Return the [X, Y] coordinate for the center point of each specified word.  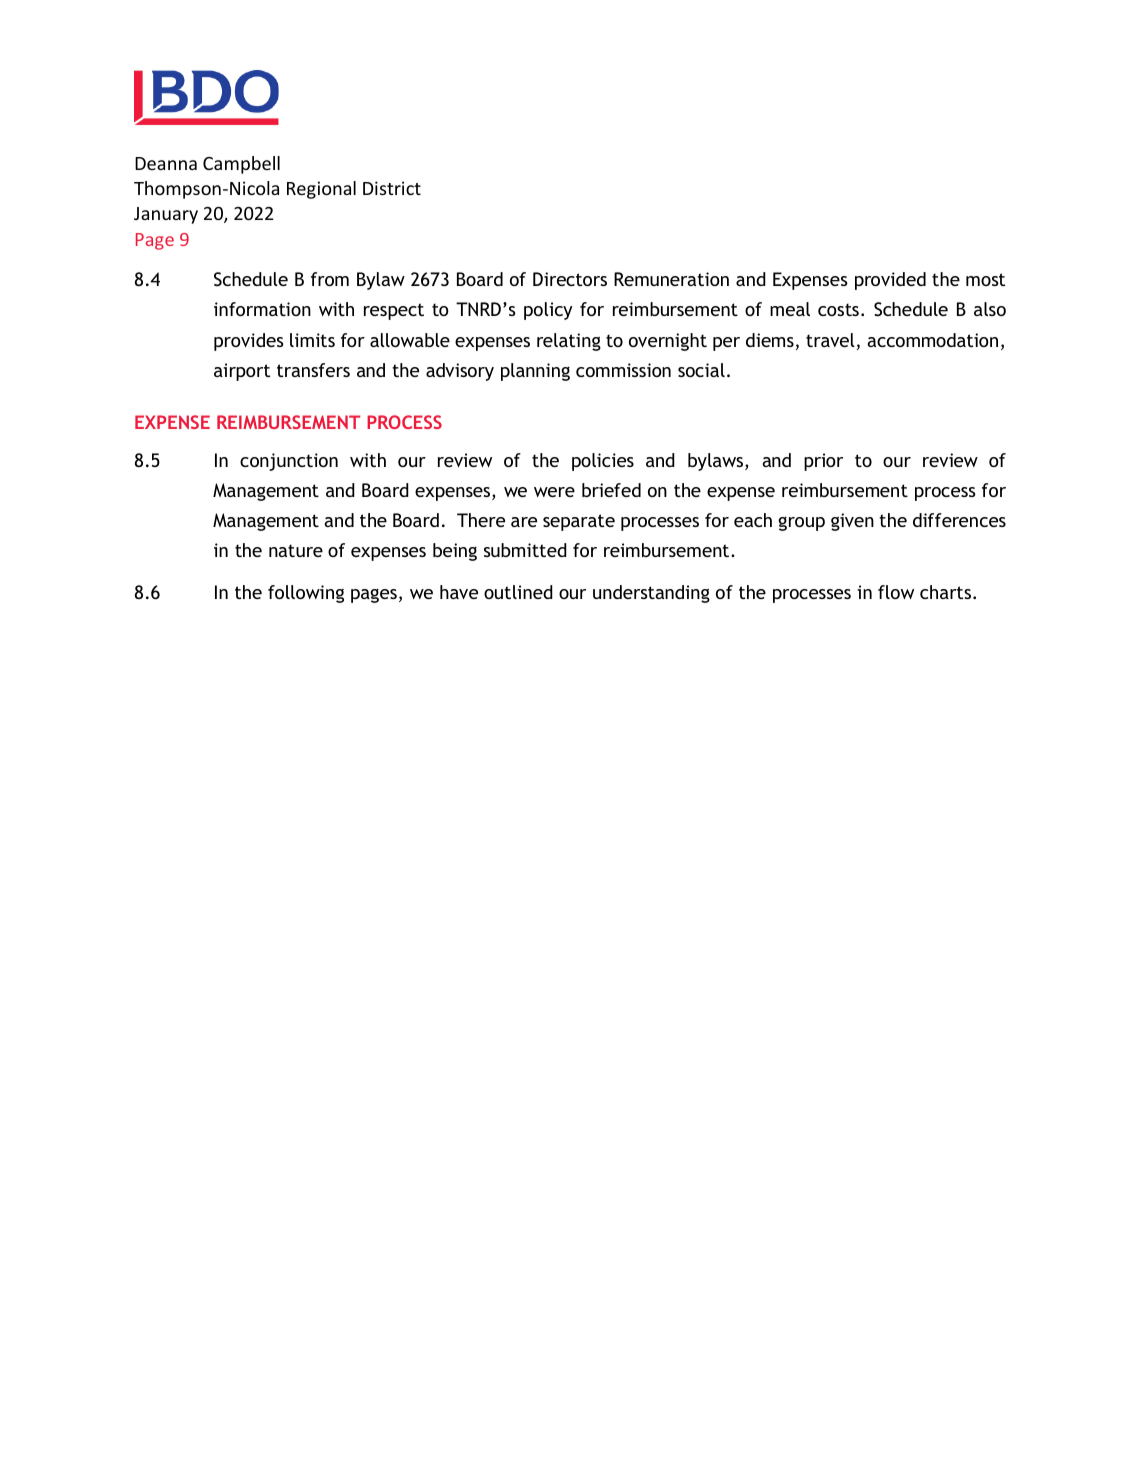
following [306, 594]
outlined [518, 592]
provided [890, 281]
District [392, 188]
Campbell [241, 165]
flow [896, 592]
